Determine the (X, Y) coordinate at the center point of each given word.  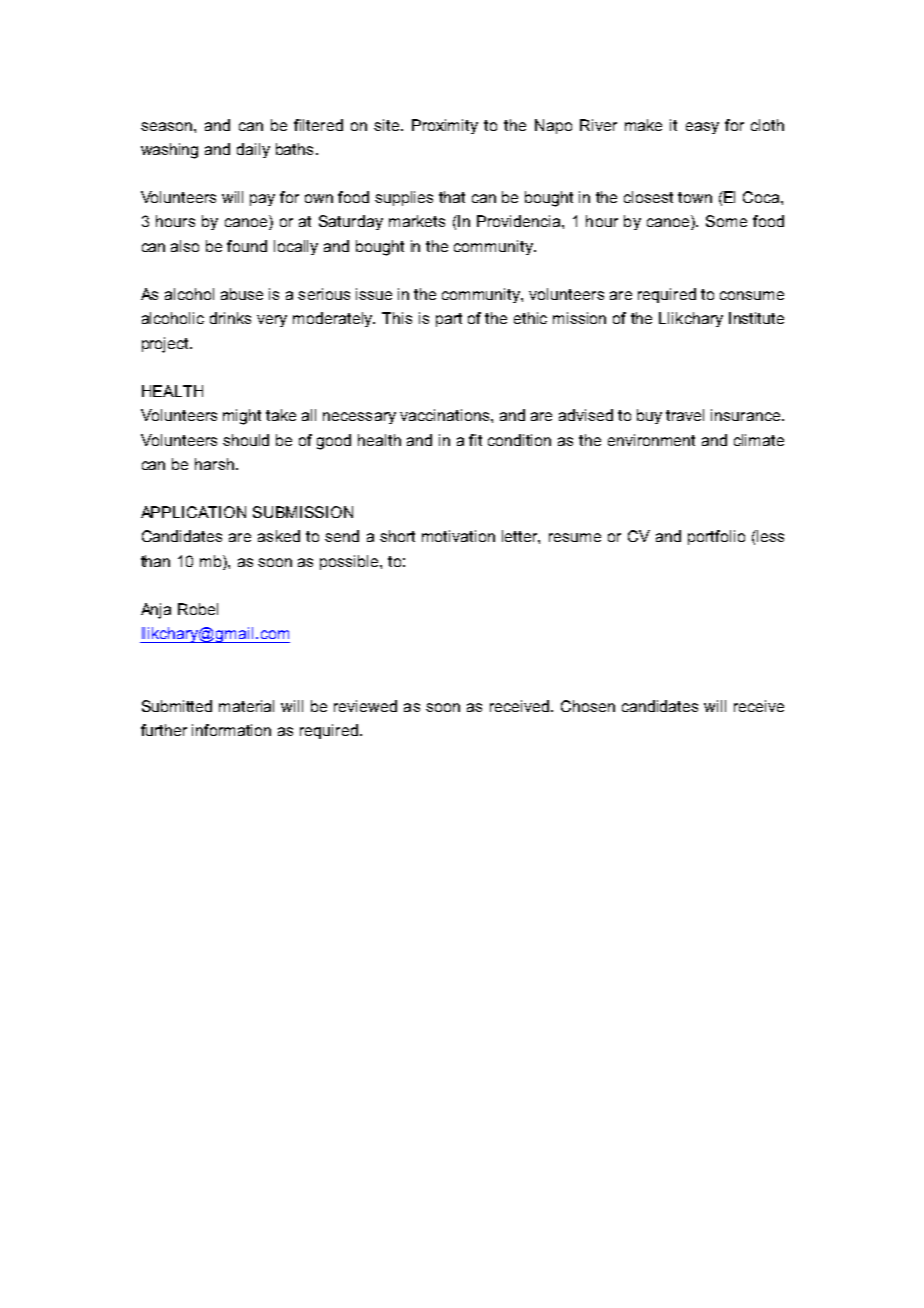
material (246, 706)
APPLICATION (193, 512)
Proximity (445, 126)
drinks (230, 318)
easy (702, 128)
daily (253, 150)
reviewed (365, 706)
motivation (458, 536)
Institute (756, 318)
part (449, 320)
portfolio (716, 537)
